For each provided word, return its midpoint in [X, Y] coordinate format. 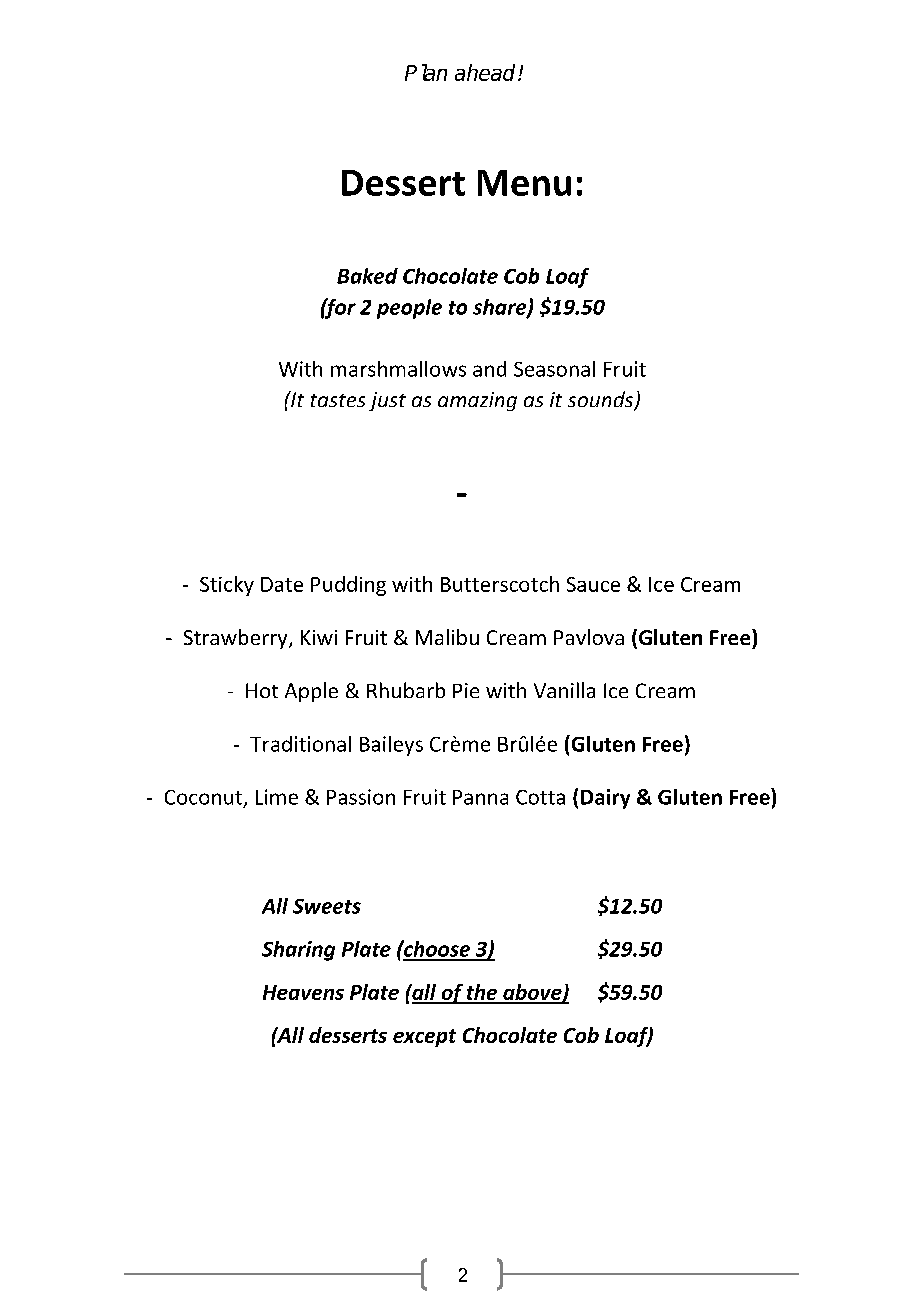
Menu [524, 183]
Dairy [605, 799]
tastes [338, 400]
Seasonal [554, 369]
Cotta [540, 797]
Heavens [303, 992]
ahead [487, 72]
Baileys [391, 746]
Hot [262, 690]
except [424, 1038]
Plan [426, 72]
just [387, 401]
